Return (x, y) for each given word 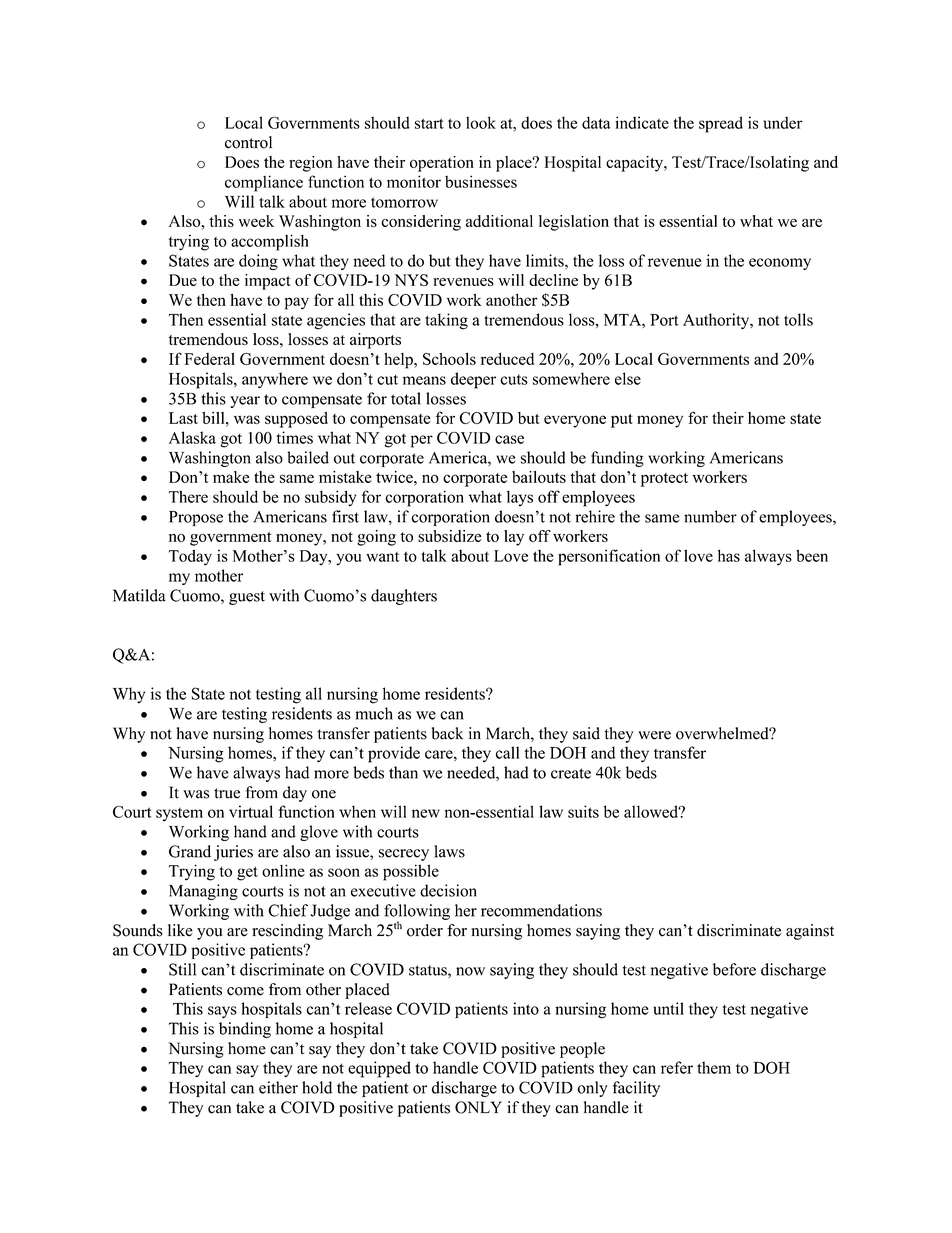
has (729, 555)
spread (721, 124)
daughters (404, 597)
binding (245, 1030)
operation (442, 164)
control (248, 142)
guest (247, 598)
